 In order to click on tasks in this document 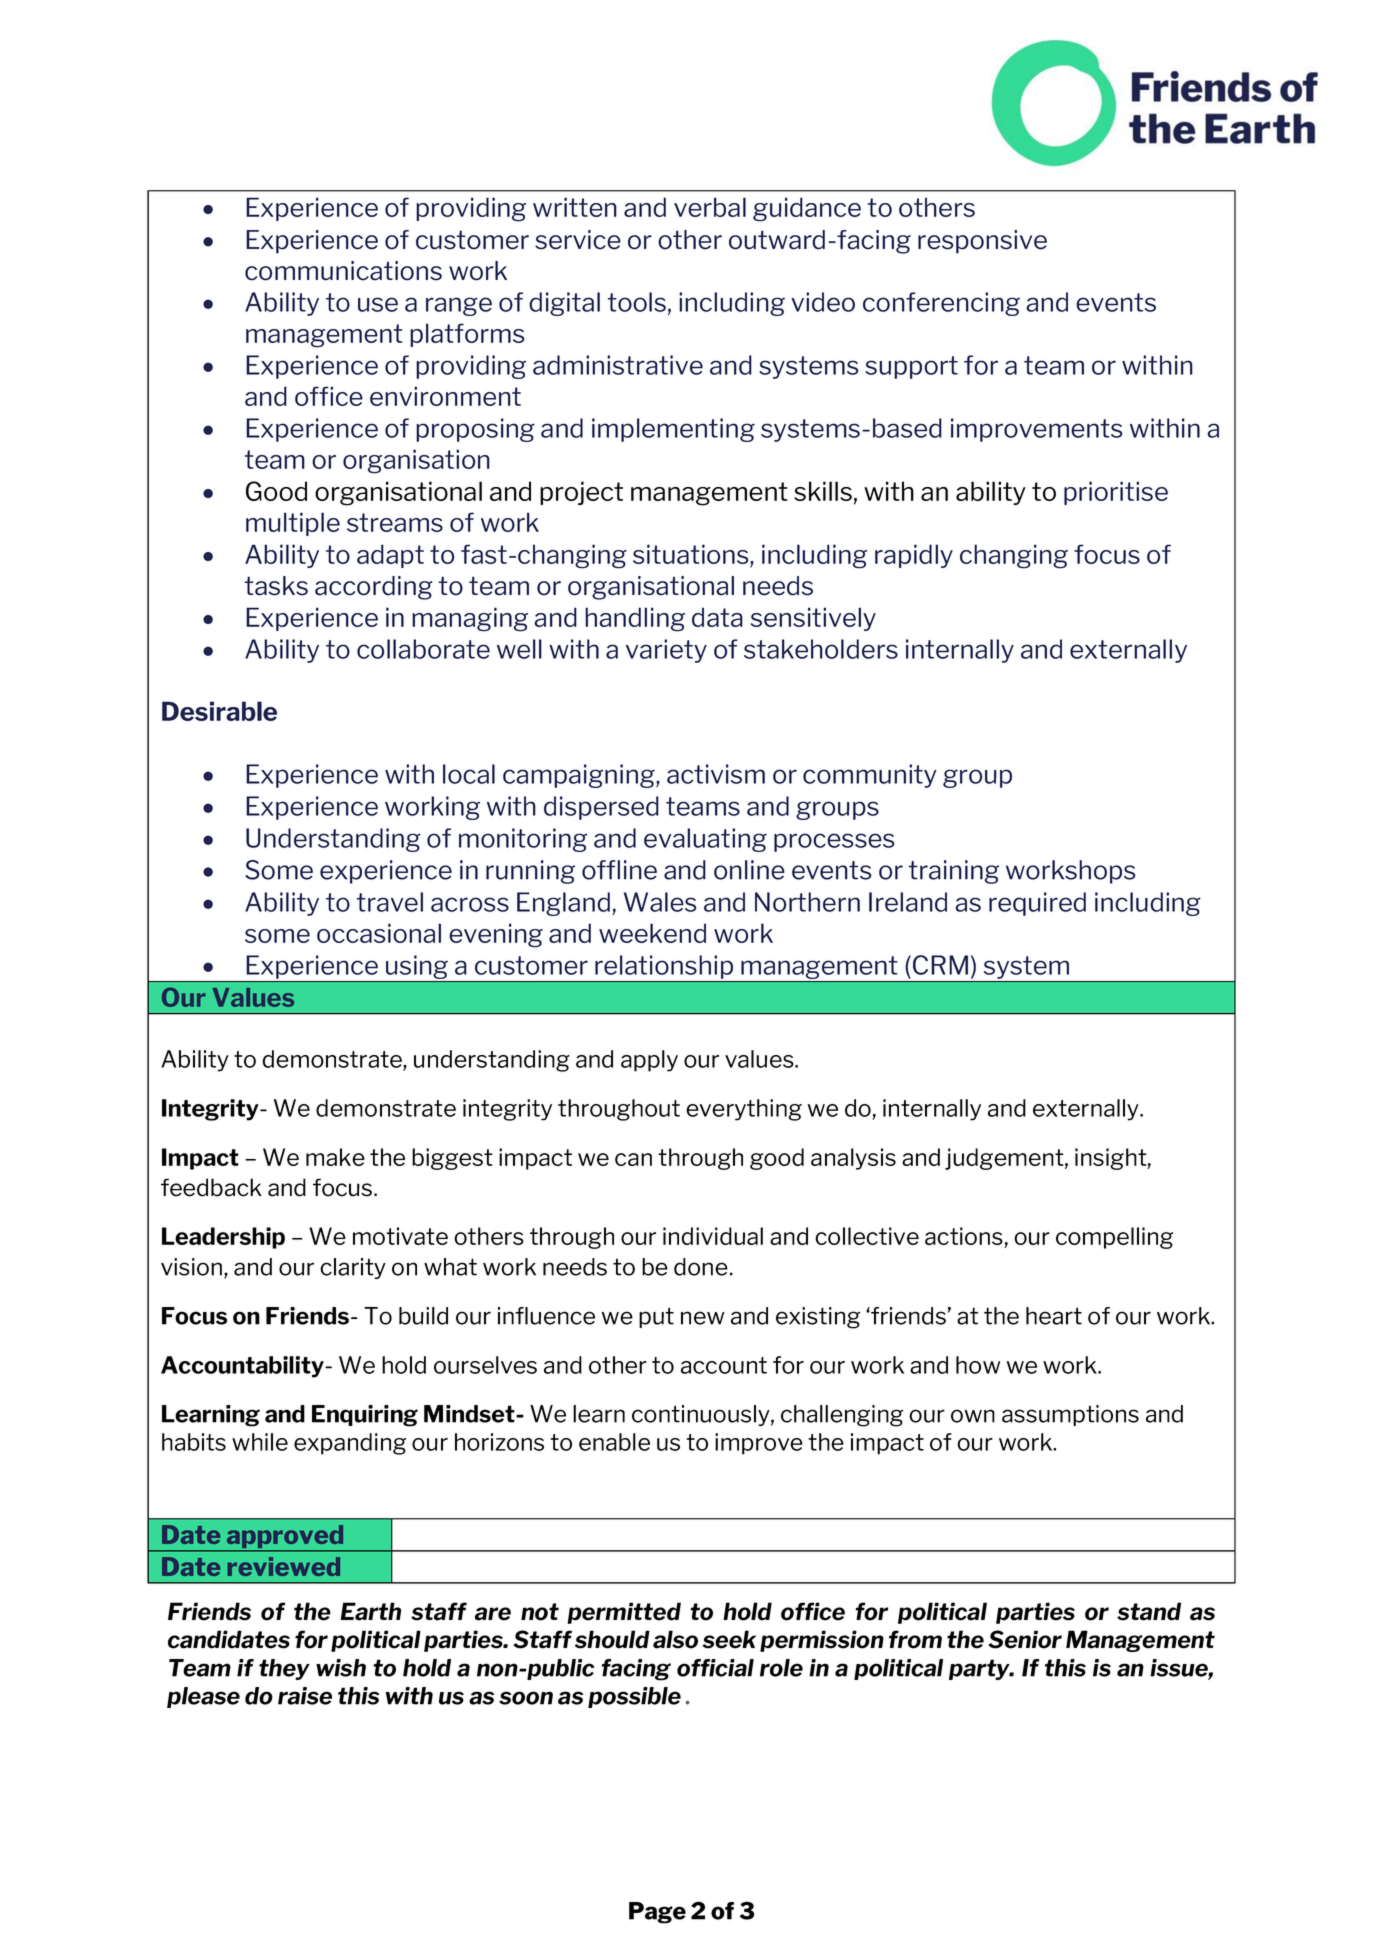, I will do `click(276, 586)`.
